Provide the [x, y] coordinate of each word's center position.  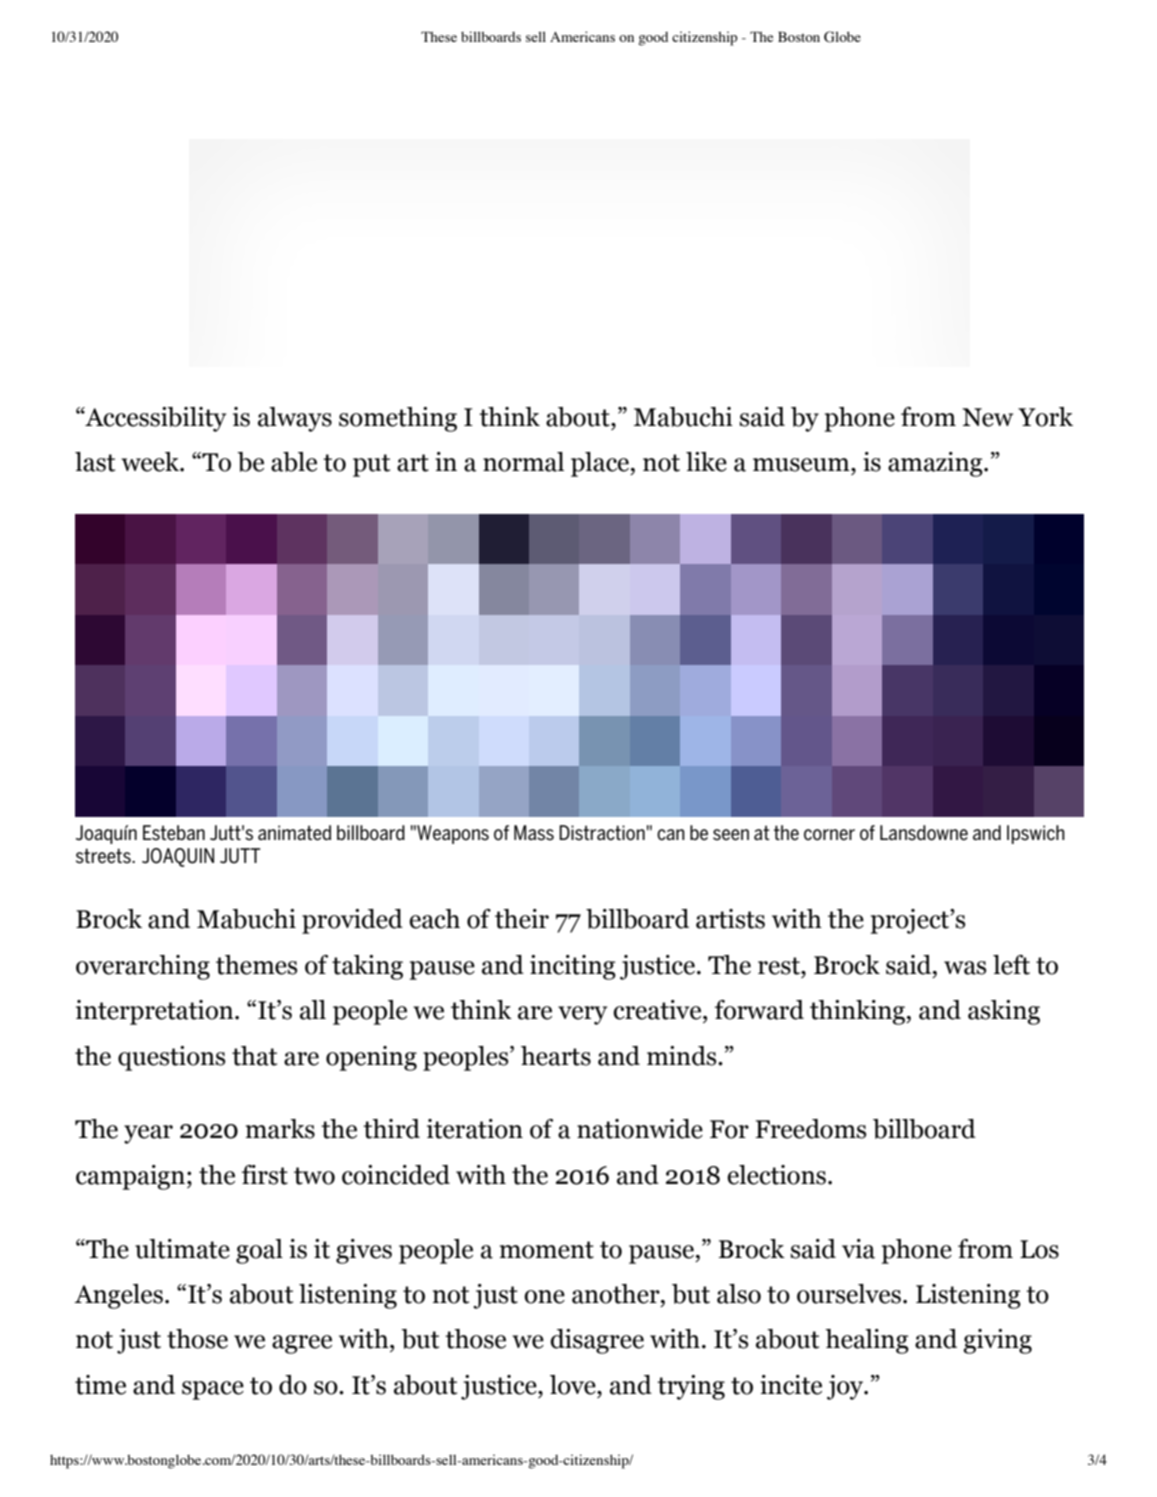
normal [523, 462]
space [213, 1390]
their [522, 919]
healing [867, 1341]
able [294, 462]
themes [256, 965]
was [965, 968]
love [574, 1385]
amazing [936, 464]
